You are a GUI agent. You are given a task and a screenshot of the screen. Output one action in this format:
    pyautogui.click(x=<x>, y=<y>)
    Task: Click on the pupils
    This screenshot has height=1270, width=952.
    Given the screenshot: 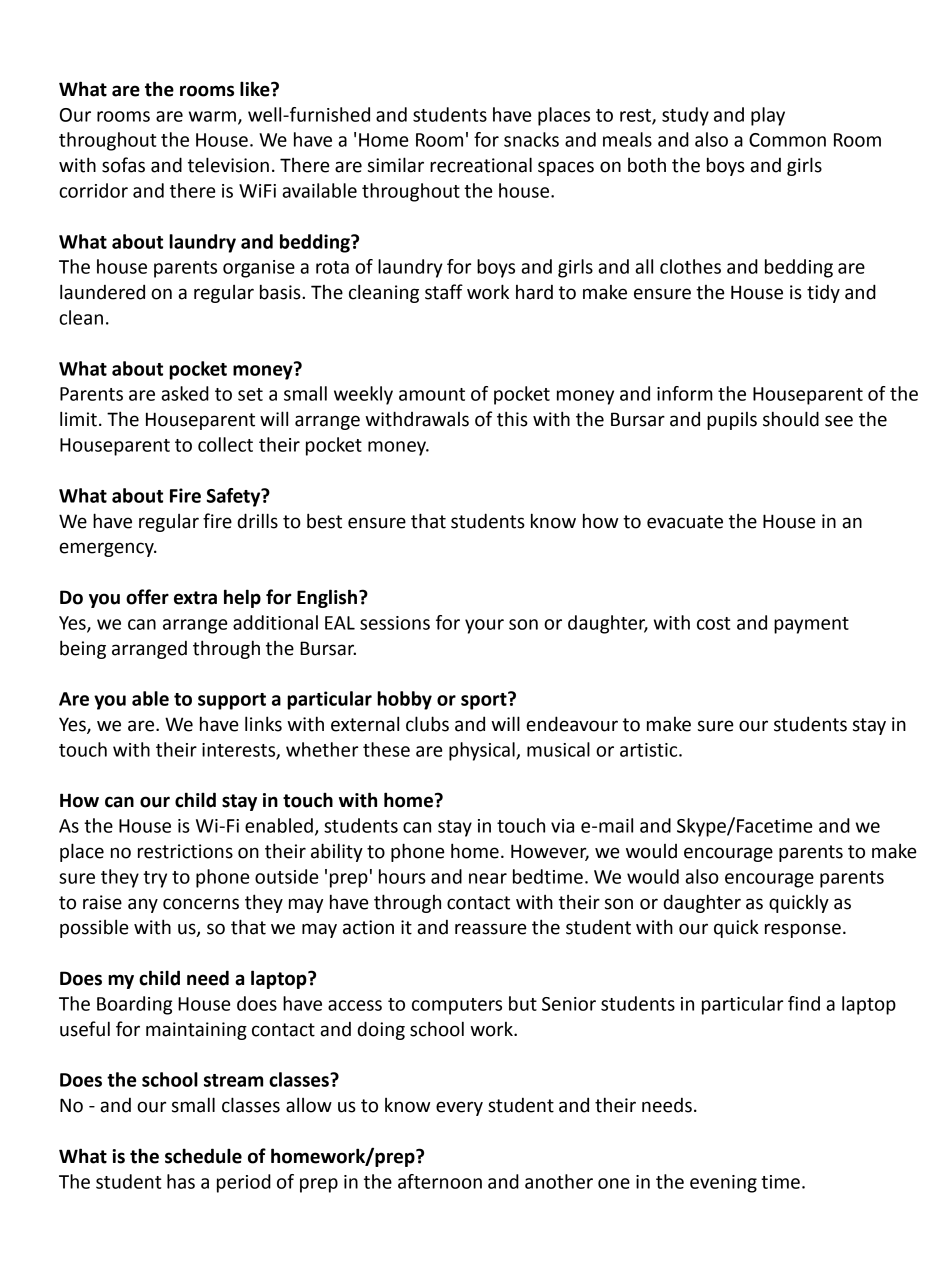 What is the action you would take?
    pyautogui.click(x=732, y=421)
